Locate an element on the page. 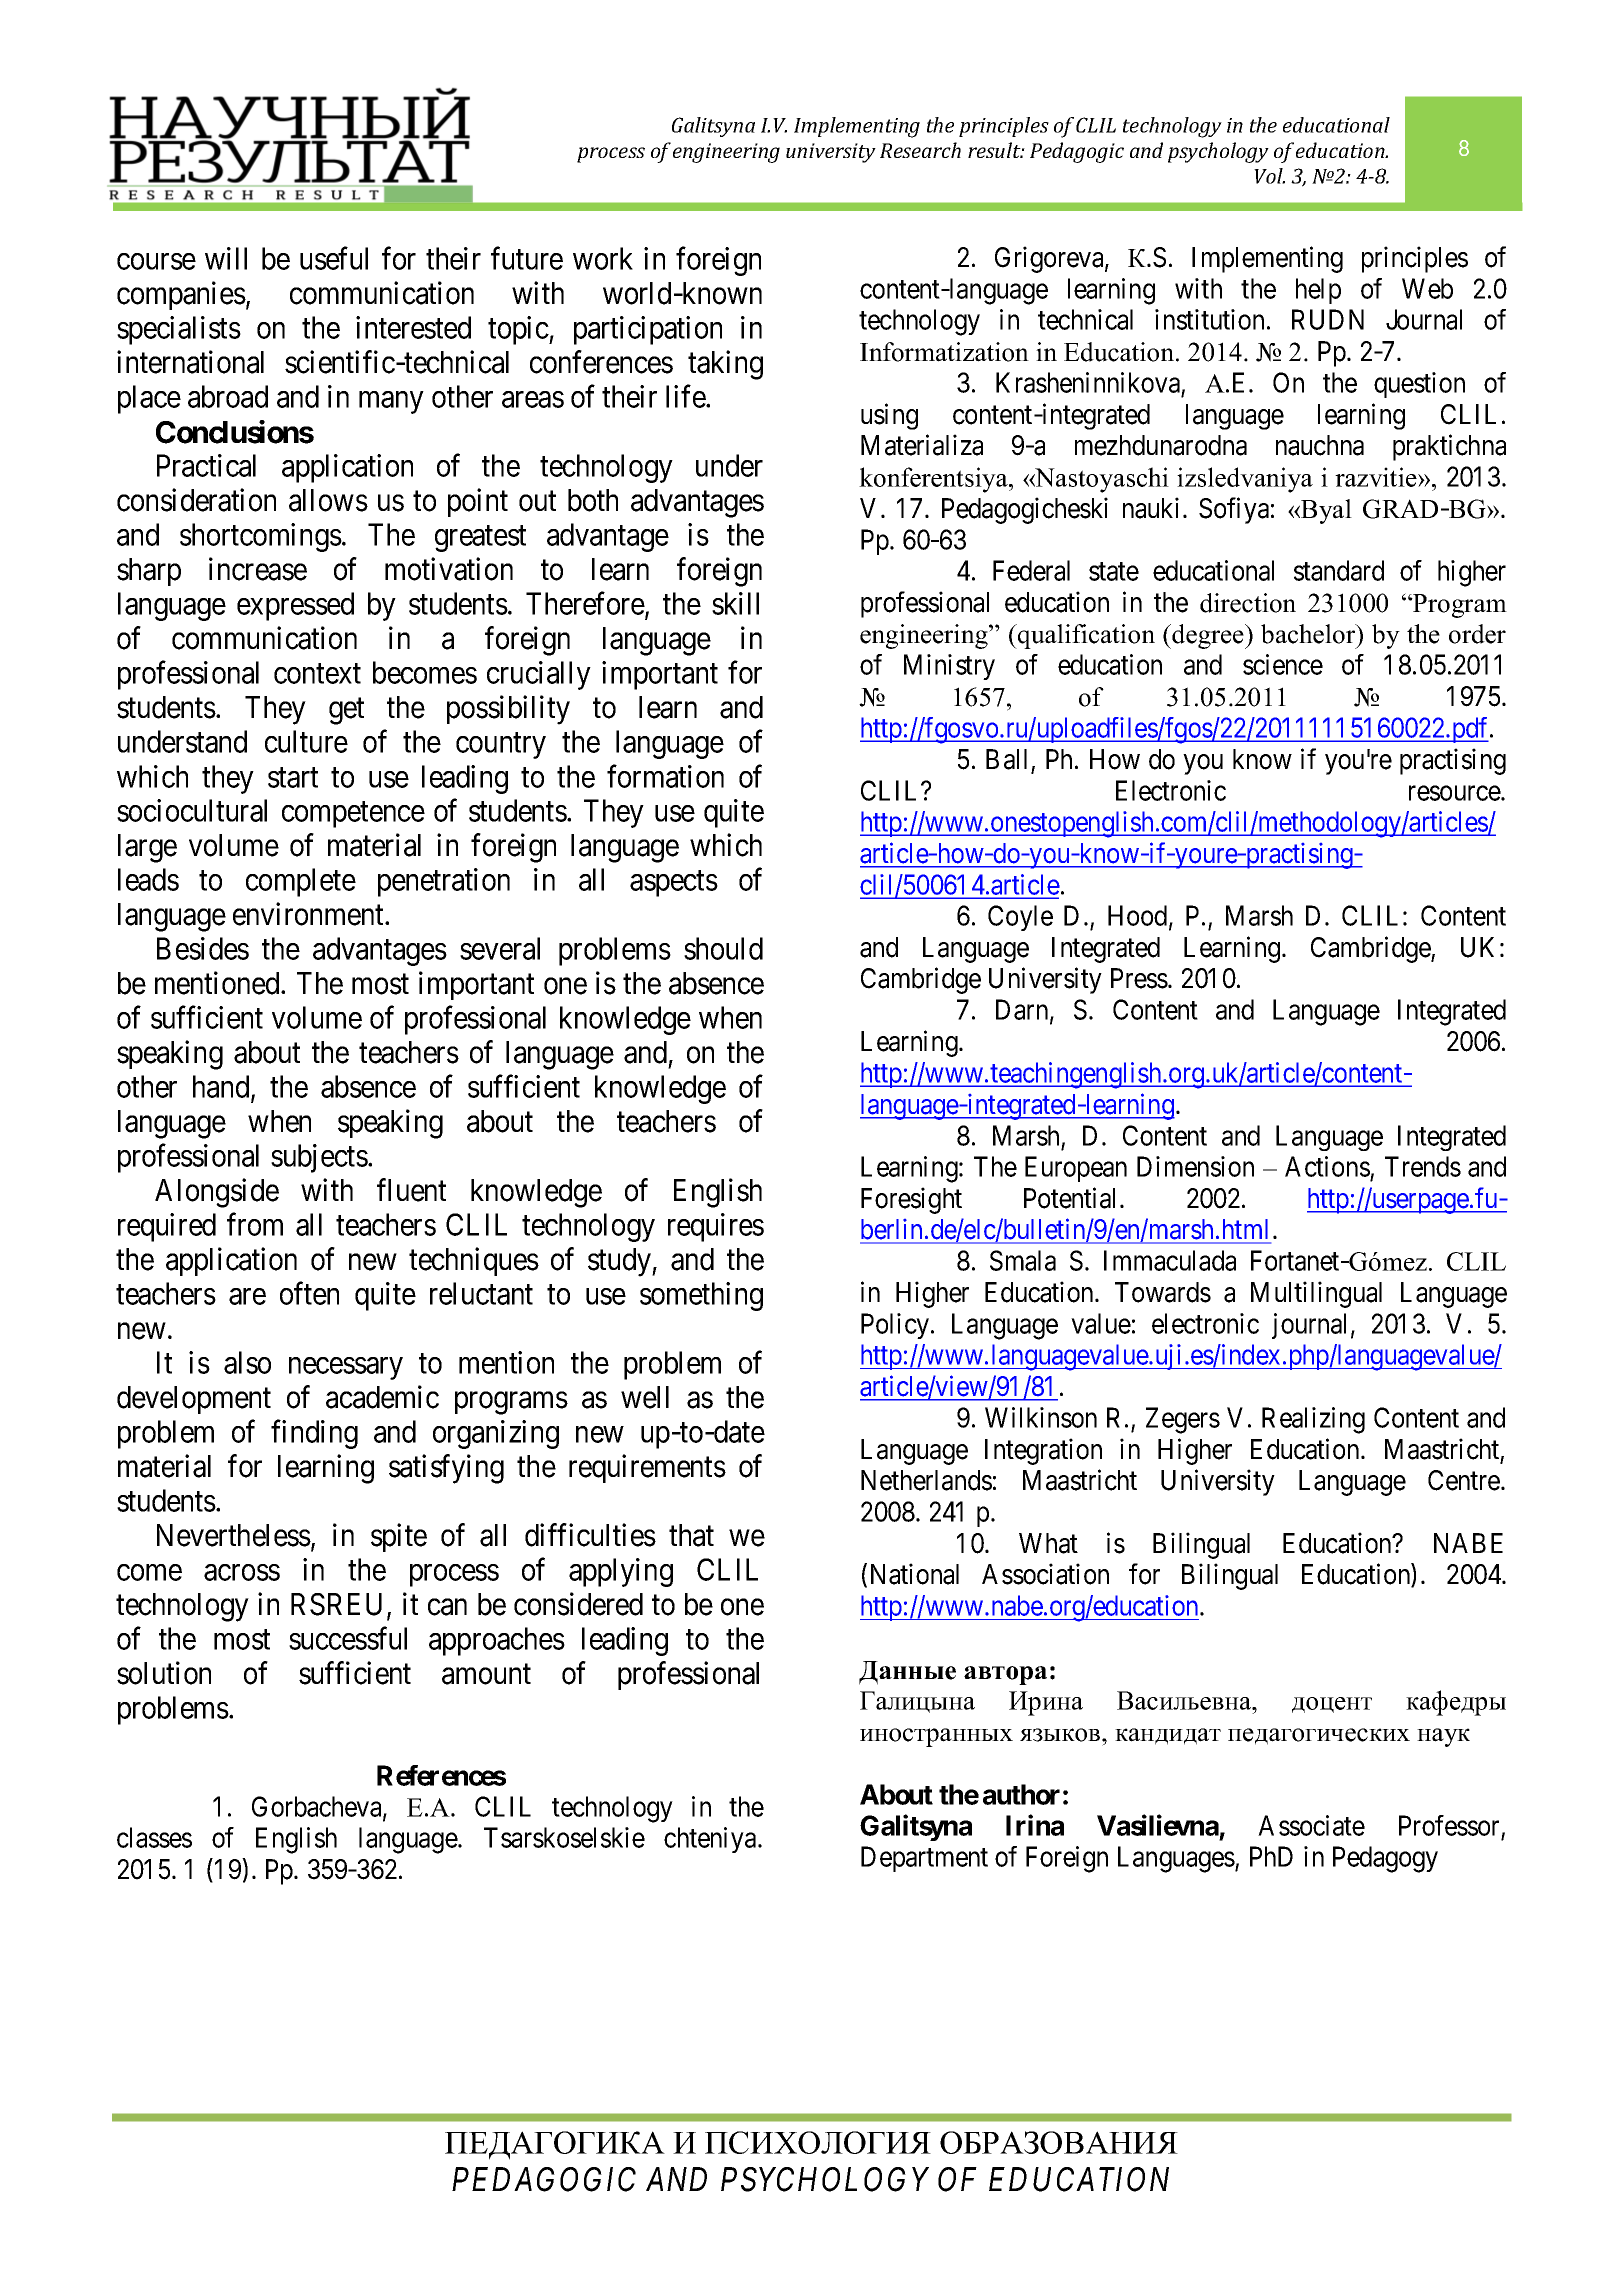 The height and width of the page is (2296, 1623). culture is located at coordinates (306, 741).
